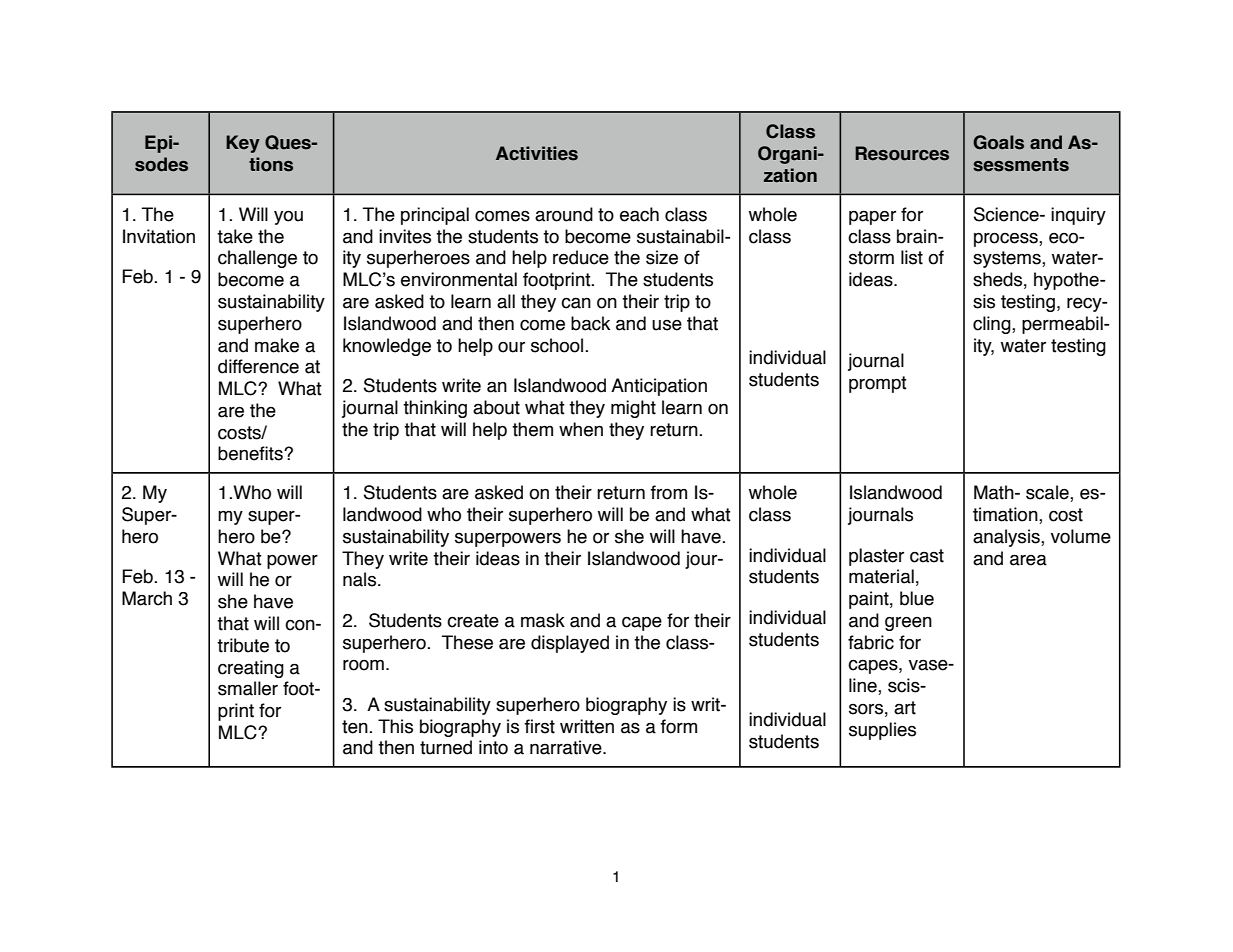 Image resolution: width=1233 pixels, height=952 pixels. What do you see at coordinates (251, 453) in the screenshot?
I see `benefits` at bounding box center [251, 453].
